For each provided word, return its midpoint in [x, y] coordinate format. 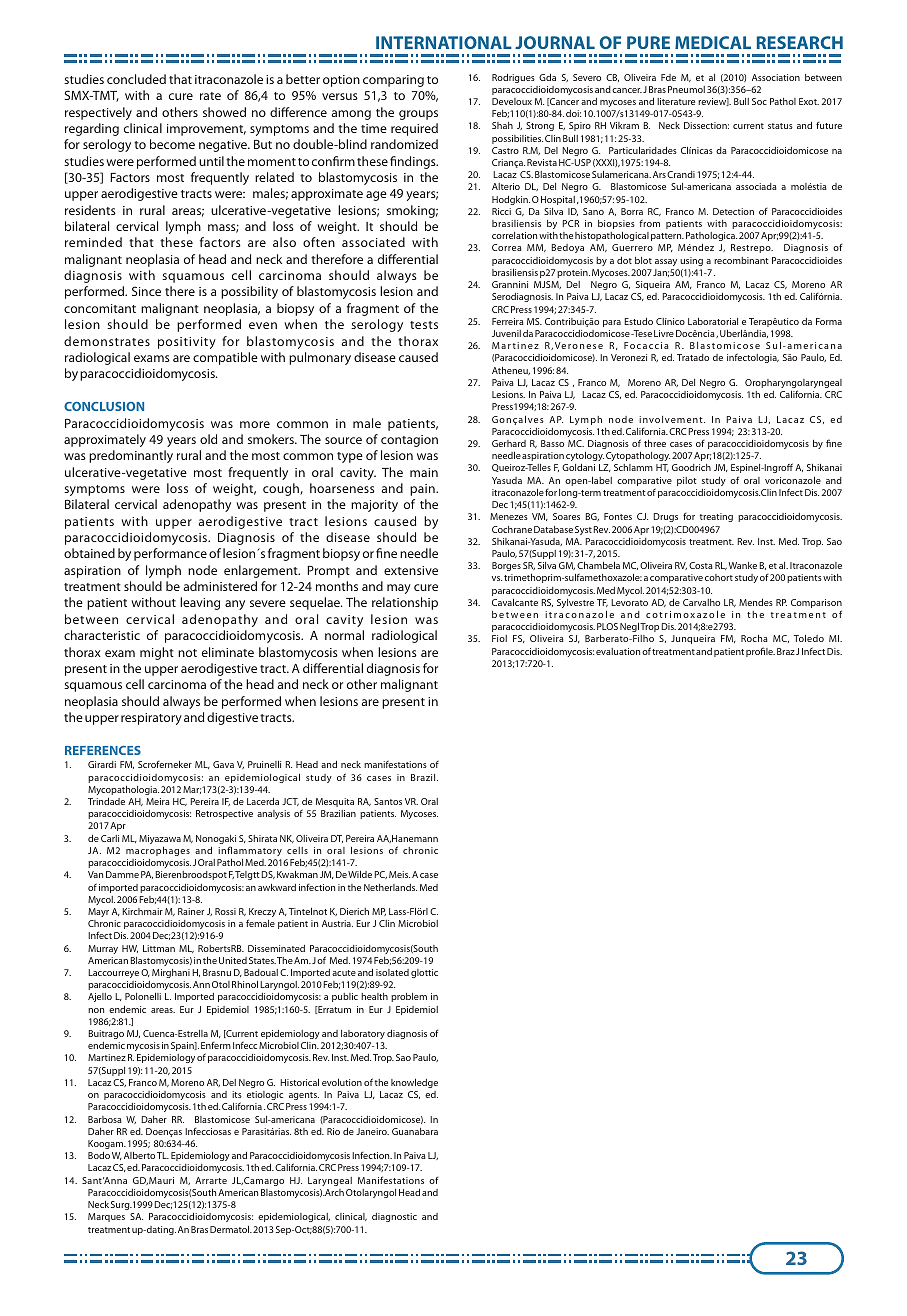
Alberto [139, 1155]
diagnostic [394, 1217]
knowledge [414, 1083]
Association [776, 77]
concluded [136, 79]
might [157, 653]
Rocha [754, 638]
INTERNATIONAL [444, 42]
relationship [405, 603]
